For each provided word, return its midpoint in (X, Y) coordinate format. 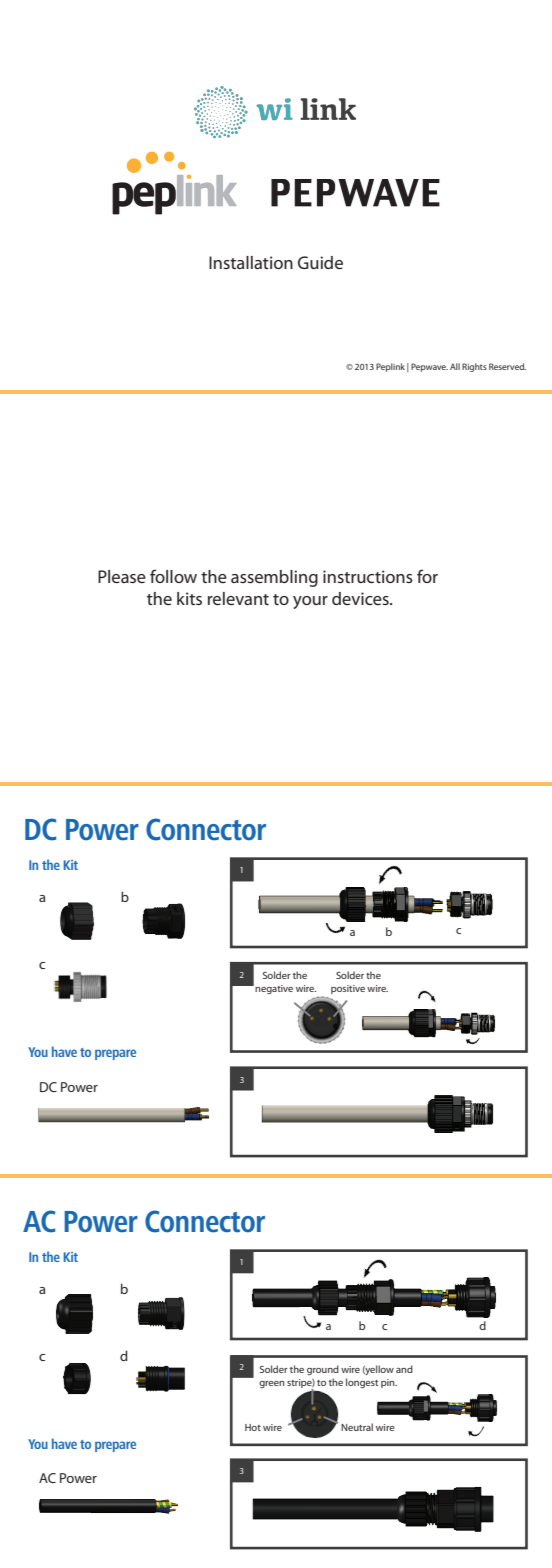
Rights (474, 367)
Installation (251, 262)
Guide (320, 262)
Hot (253, 1427)
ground (323, 1370)
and (404, 1369)
